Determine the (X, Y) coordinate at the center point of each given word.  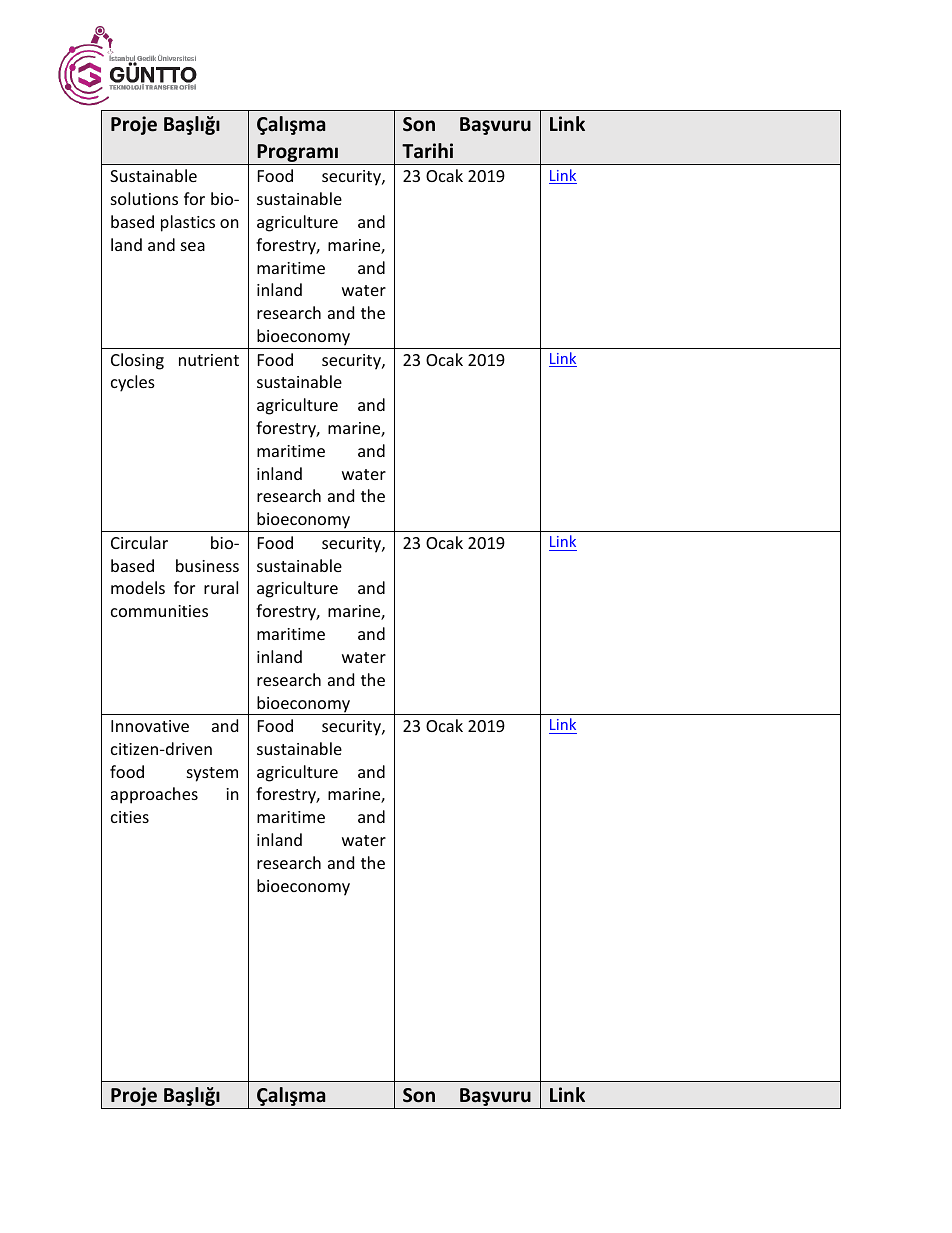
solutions (144, 198)
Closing (137, 361)
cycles (133, 383)
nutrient (209, 360)
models (138, 587)
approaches (154, 795)
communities (159, 611)
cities (130, 817)
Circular (139, 542)
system (212, 774)
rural (221, 587)
